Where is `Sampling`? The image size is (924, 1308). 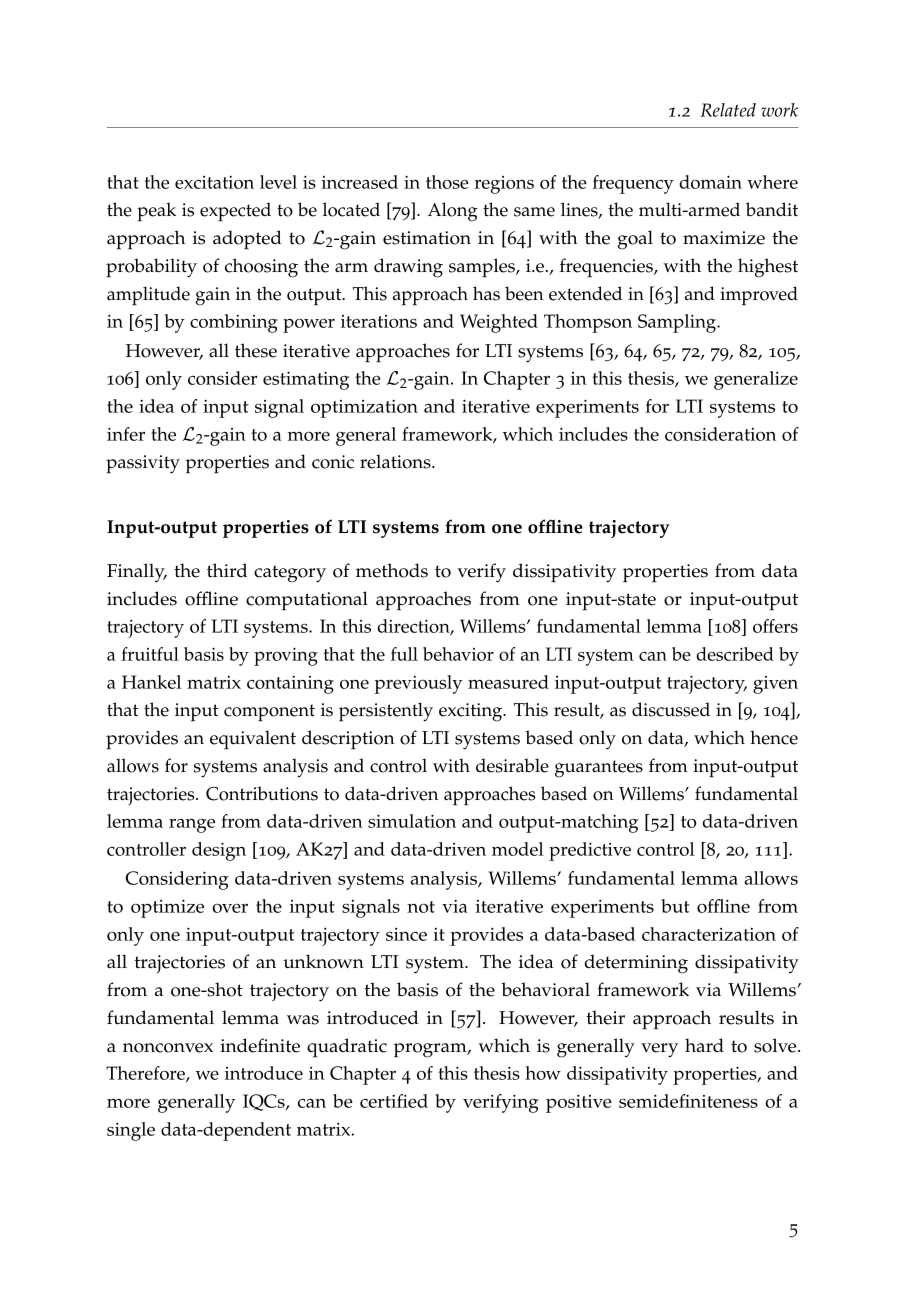
Sampling is located at coordinates (678, 323).
